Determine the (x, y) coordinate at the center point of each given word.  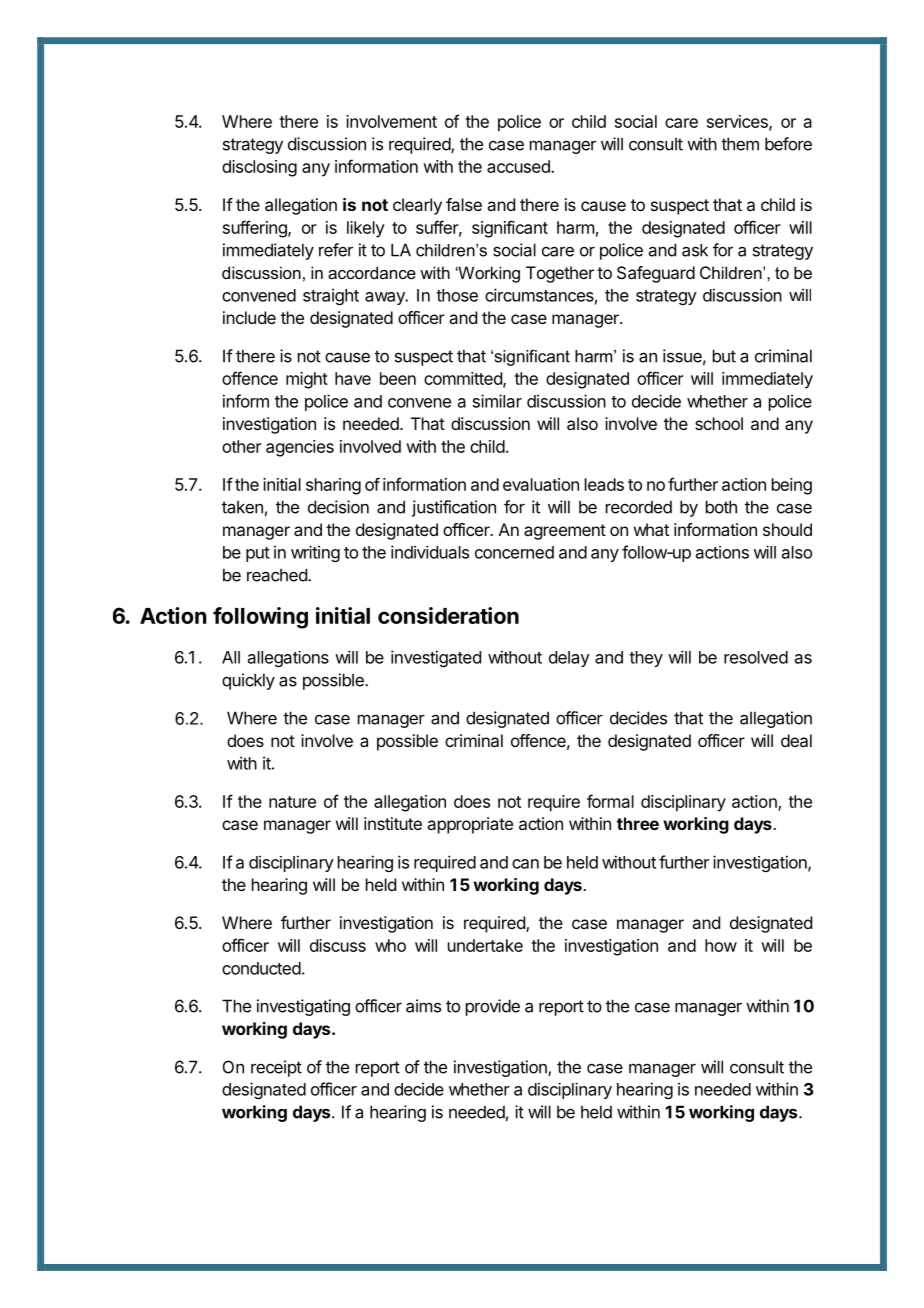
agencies (300, 448)
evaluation (541, 484)
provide (493, 1007)
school (719, 423)
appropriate (470, 825)
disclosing (259, 168)
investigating (303, 1007)
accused (519, 166)
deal (796, 740)
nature (292, 802)
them (740, 144)
